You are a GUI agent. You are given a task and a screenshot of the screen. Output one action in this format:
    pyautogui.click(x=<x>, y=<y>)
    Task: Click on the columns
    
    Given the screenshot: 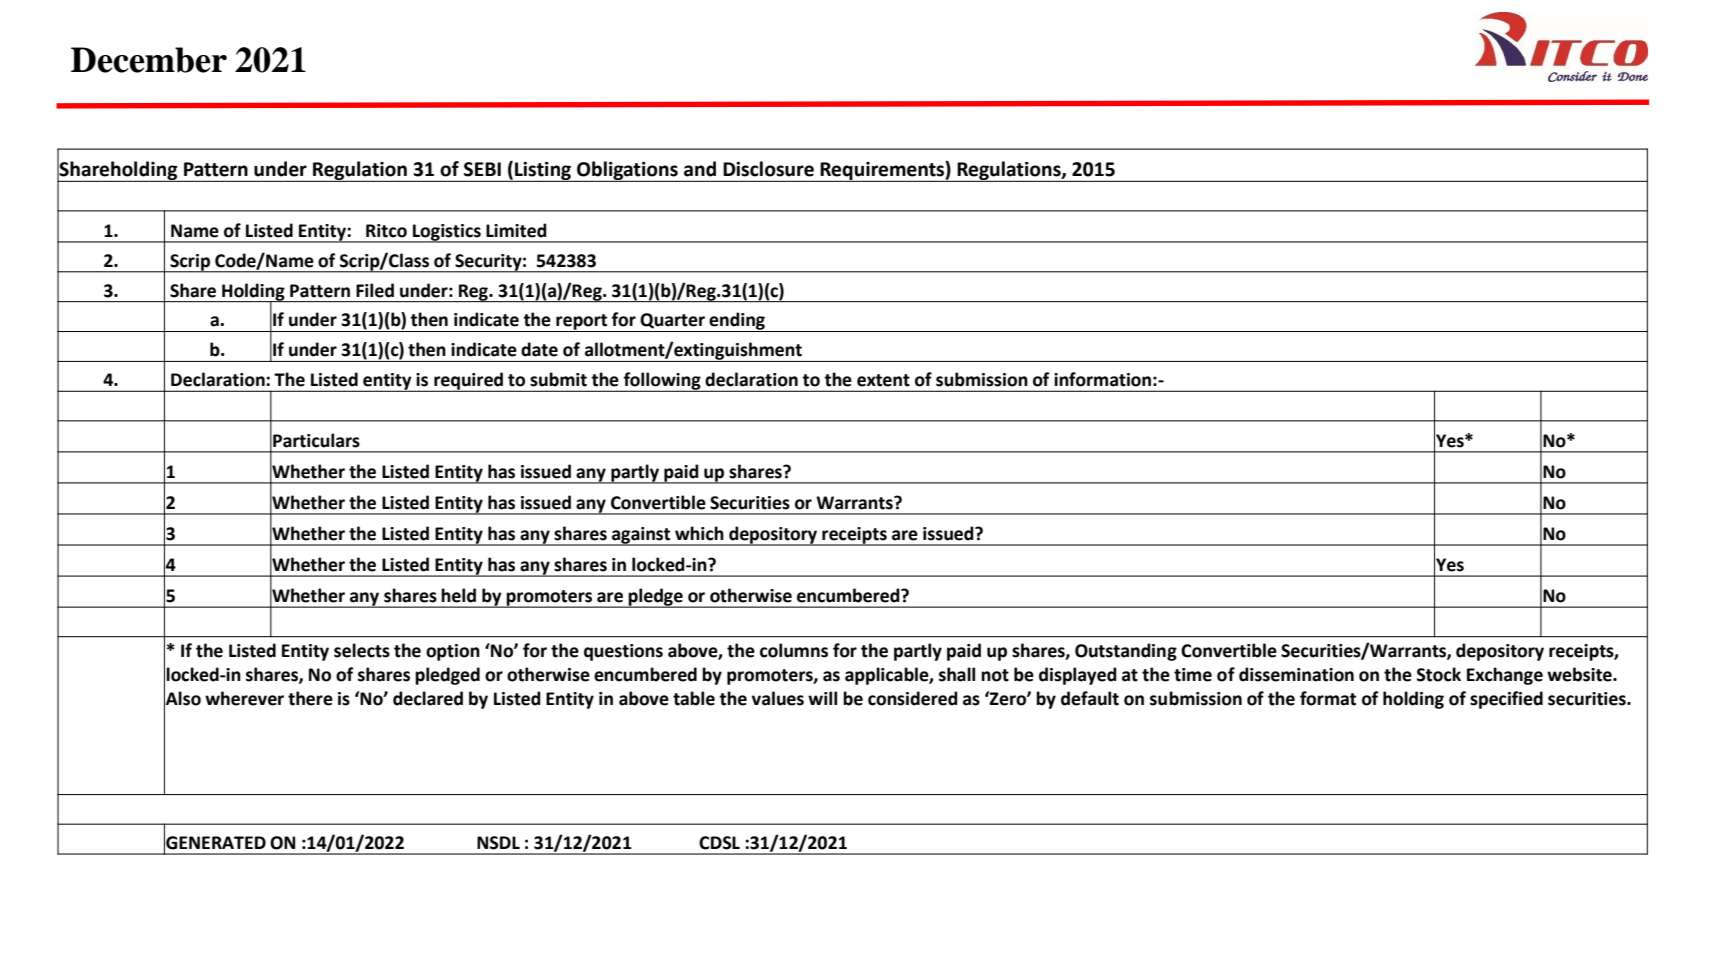 What is the action you would take?
    pyautogui.click(x=794, y=650)
